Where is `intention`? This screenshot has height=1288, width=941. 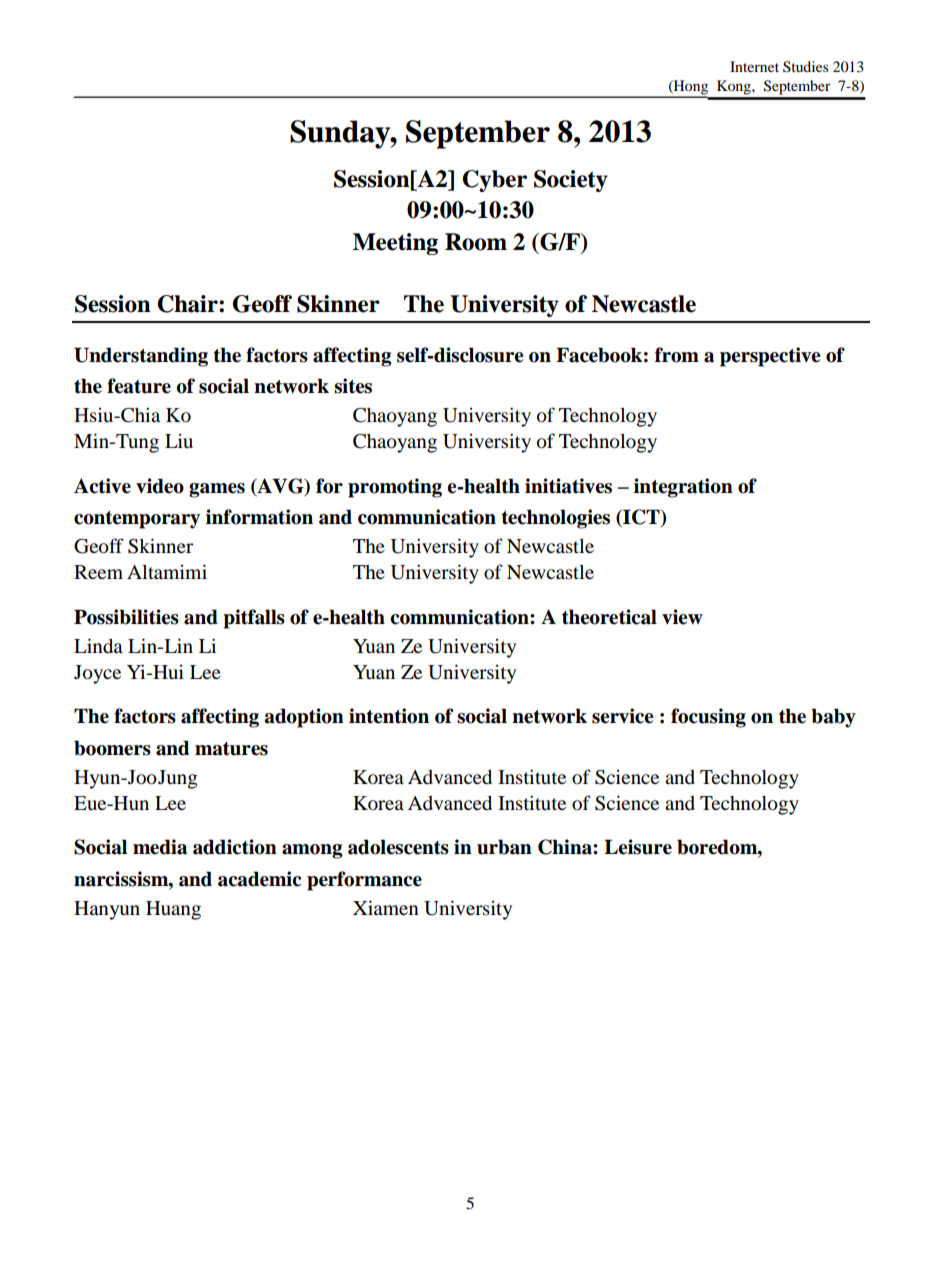 intention is located at coordinates (389, 716).
